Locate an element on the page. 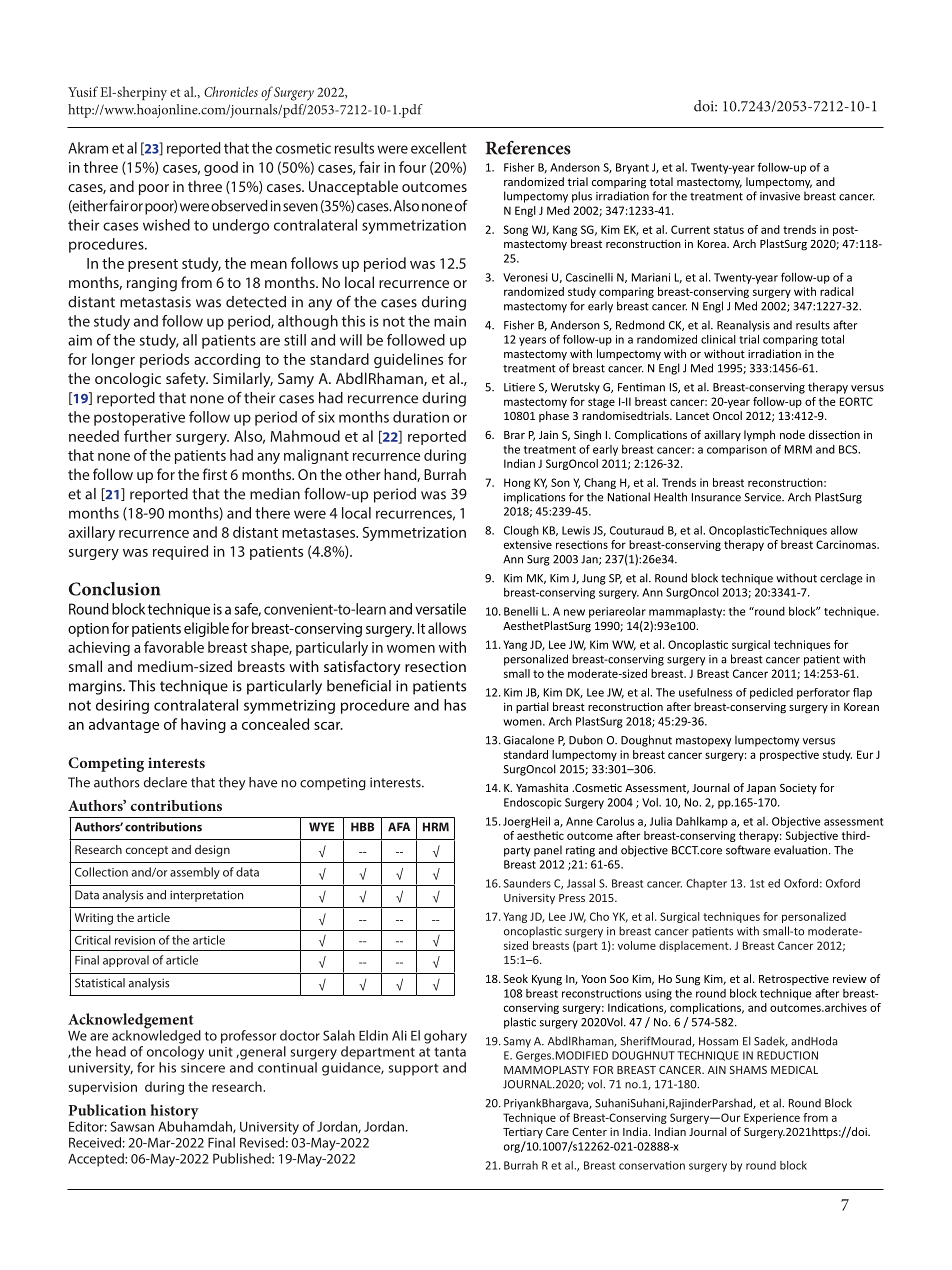 The image size is (952, 1270). Chronicles is located at coordinates (231, 91).
